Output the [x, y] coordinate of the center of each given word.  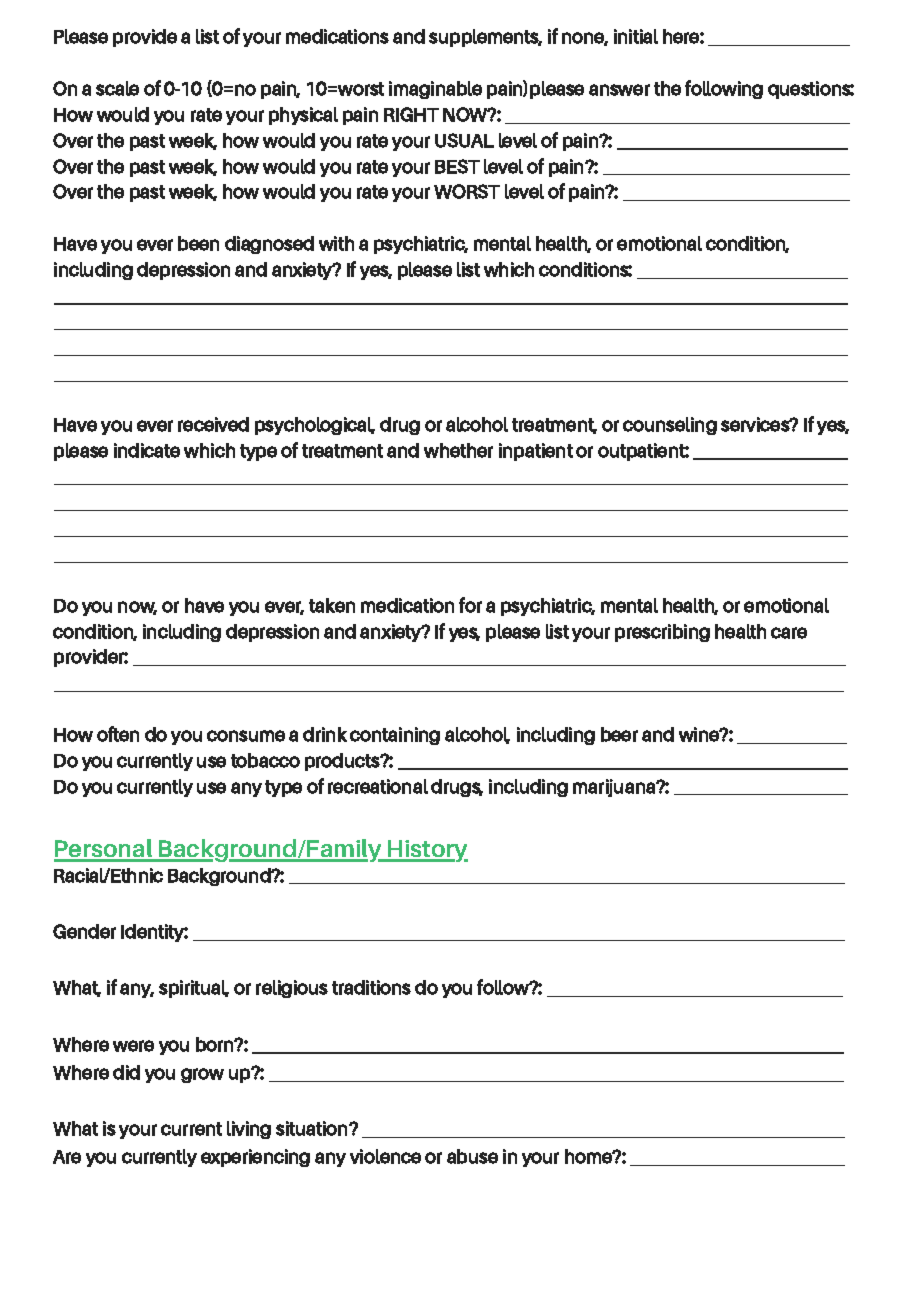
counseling [670, 426]
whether [458, 450]
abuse [472, 1156]
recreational [378, 786]
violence [385, 1156]
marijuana [615, 788]
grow [202, 1075]
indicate [147, 450]
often [118, 734]
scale [117, 88]
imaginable [435, 90]
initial [636, 36]
